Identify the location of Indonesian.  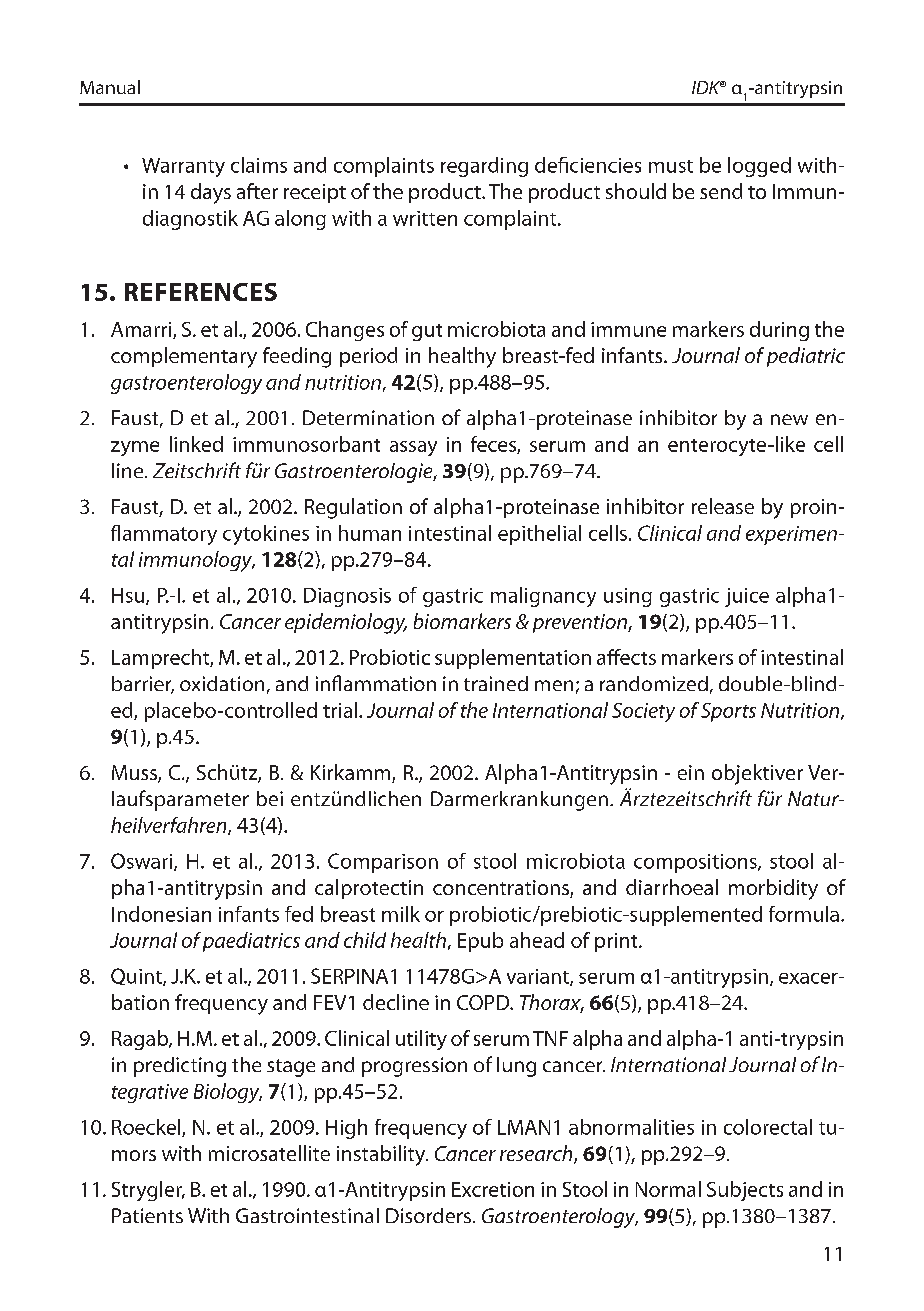
(161, 914).
